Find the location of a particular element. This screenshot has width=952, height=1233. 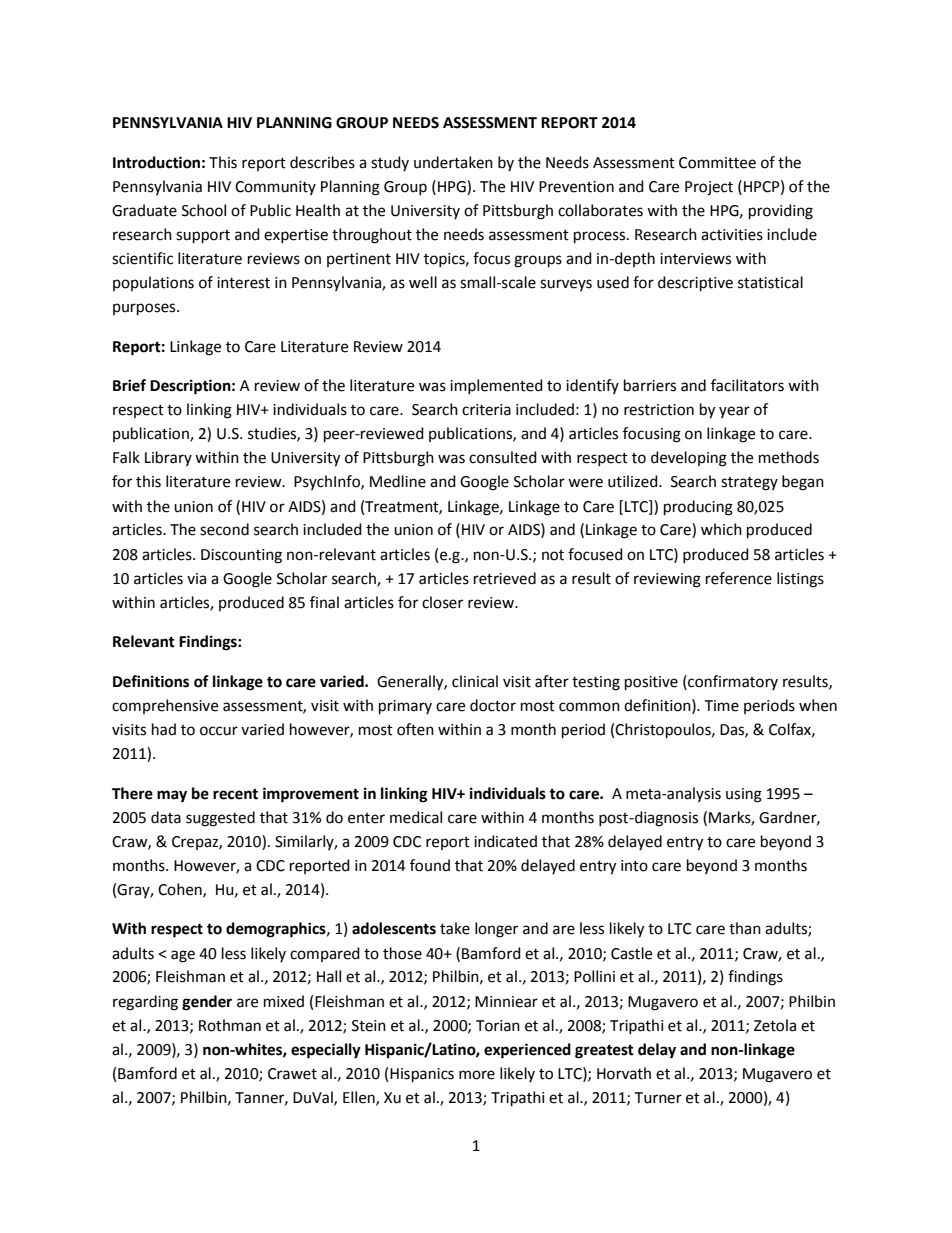

suggested is located at coordinates (220, 819).
